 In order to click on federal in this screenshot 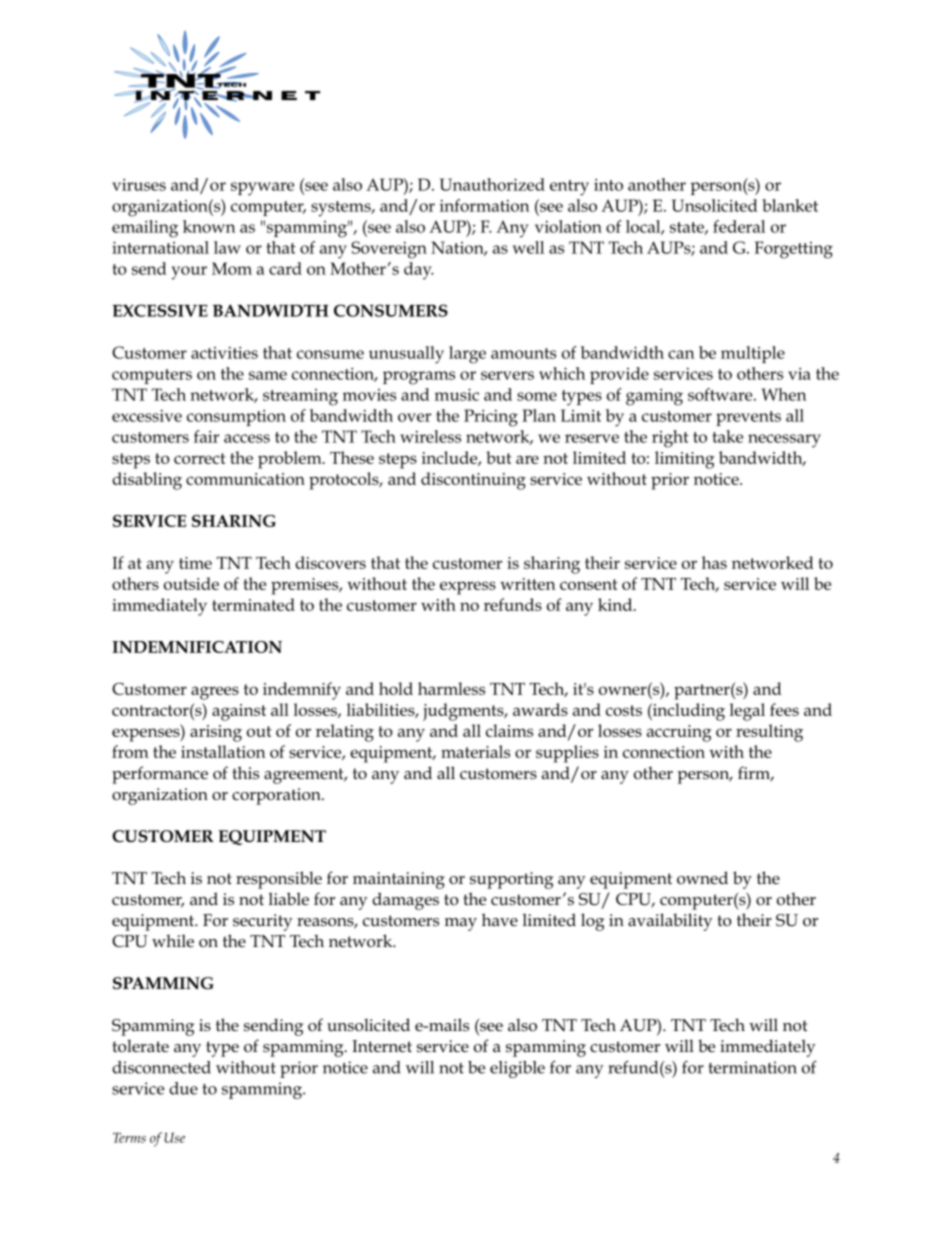, I will do `click(739, 226)`.
